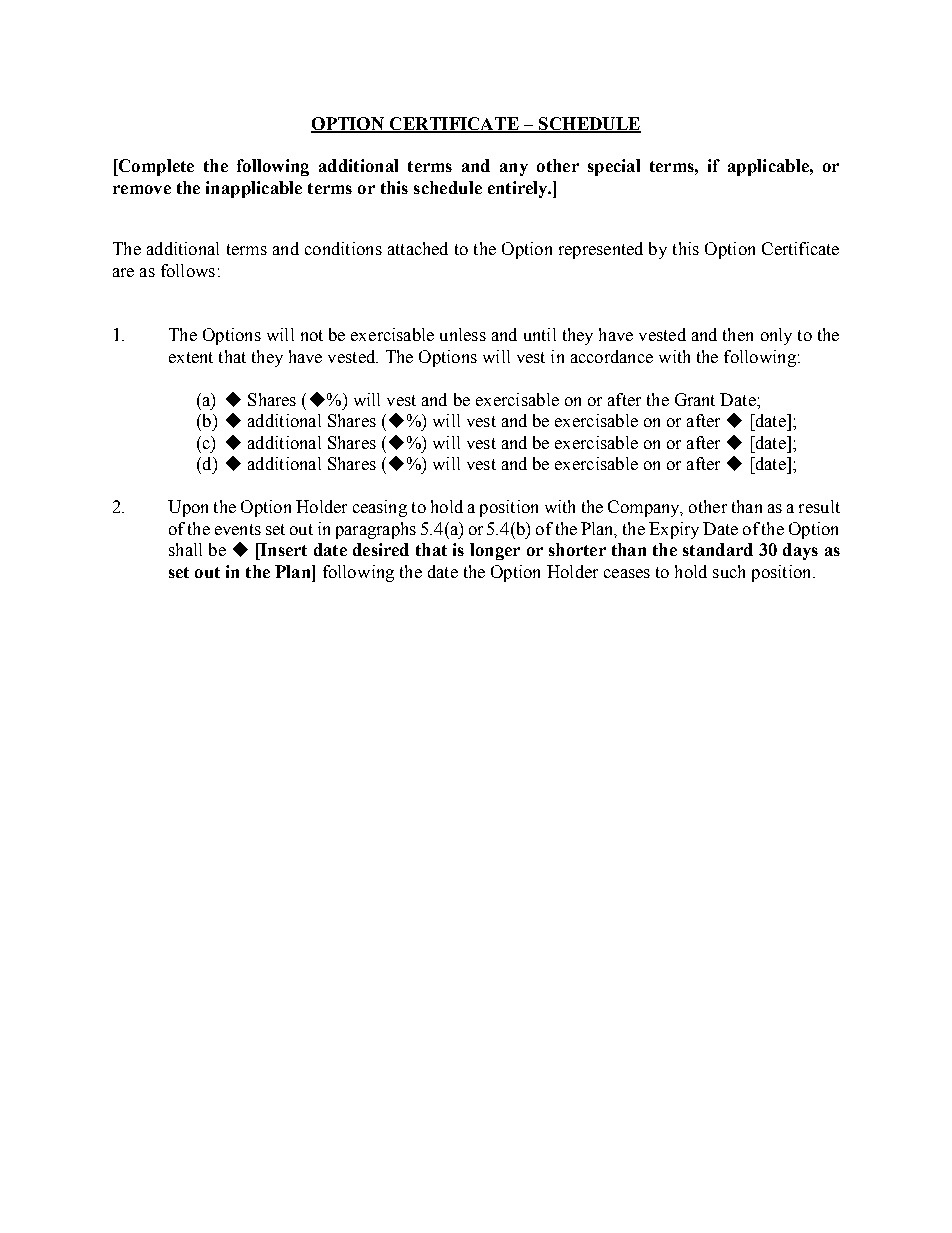 The width and height of the image is (952, 1233). What do you see at coordinates (188, 270) in the image?
I see `follows` at bounding box center [188, 270].
